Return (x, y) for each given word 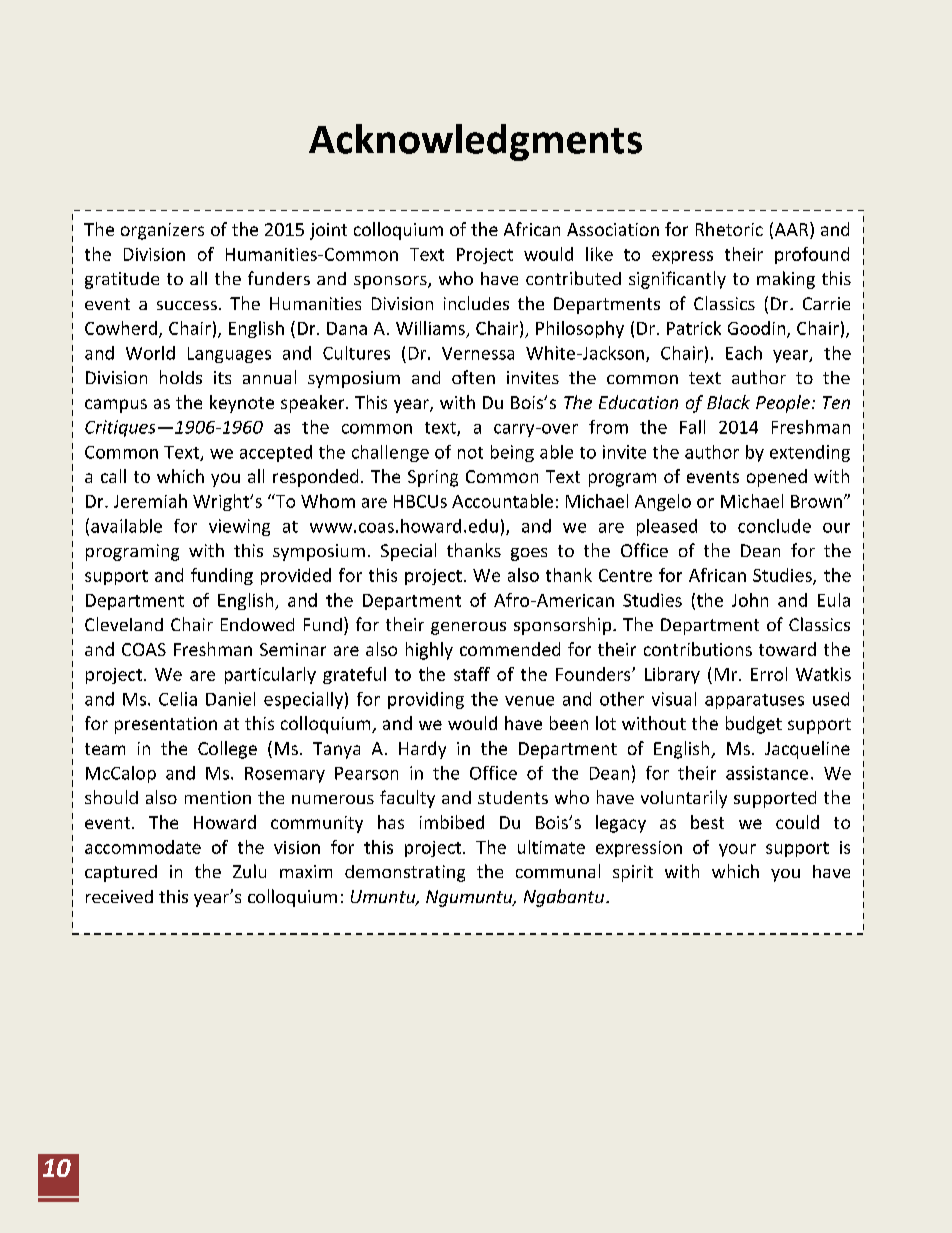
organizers (162, 231)
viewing (239, 527)
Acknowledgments (475, 142)
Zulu (249, 871)
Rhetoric (729, 229)
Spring (433, 478)
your (737, 850)
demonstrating (405, 873)
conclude (774, 526)
